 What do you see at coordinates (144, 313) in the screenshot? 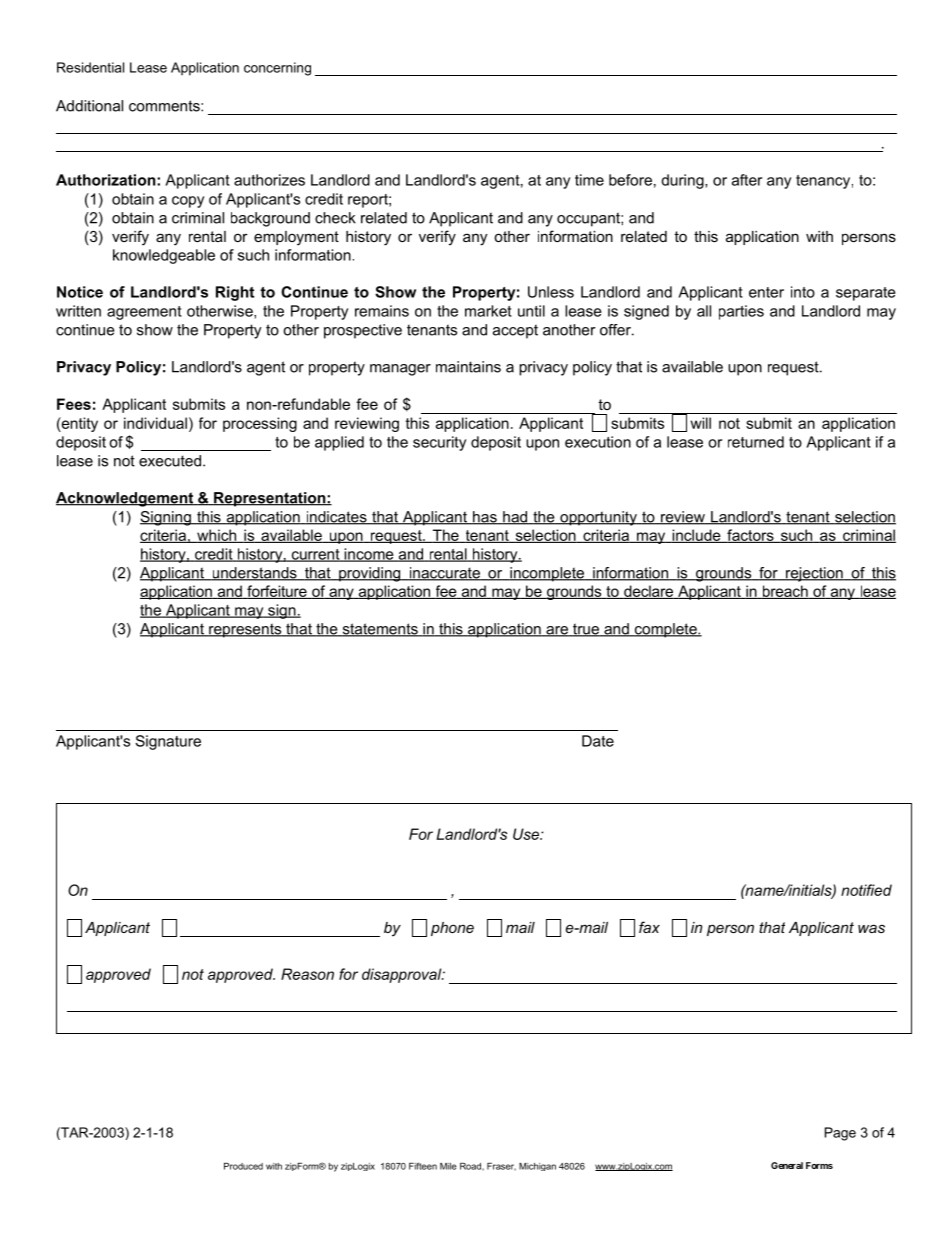
I see `agreement` at bounding box center [144, 313].
